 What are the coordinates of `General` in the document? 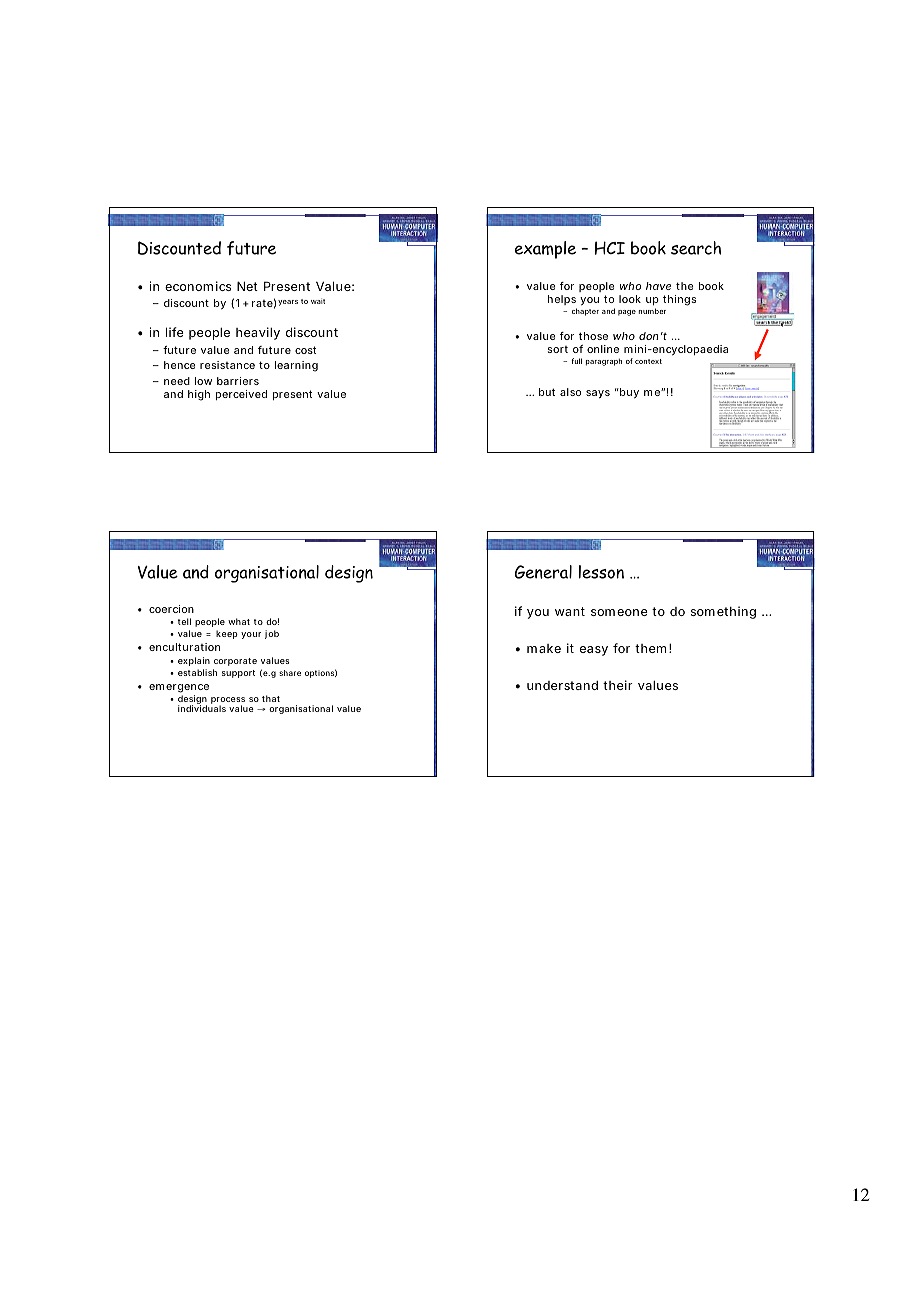 It's located at (543, 572).
